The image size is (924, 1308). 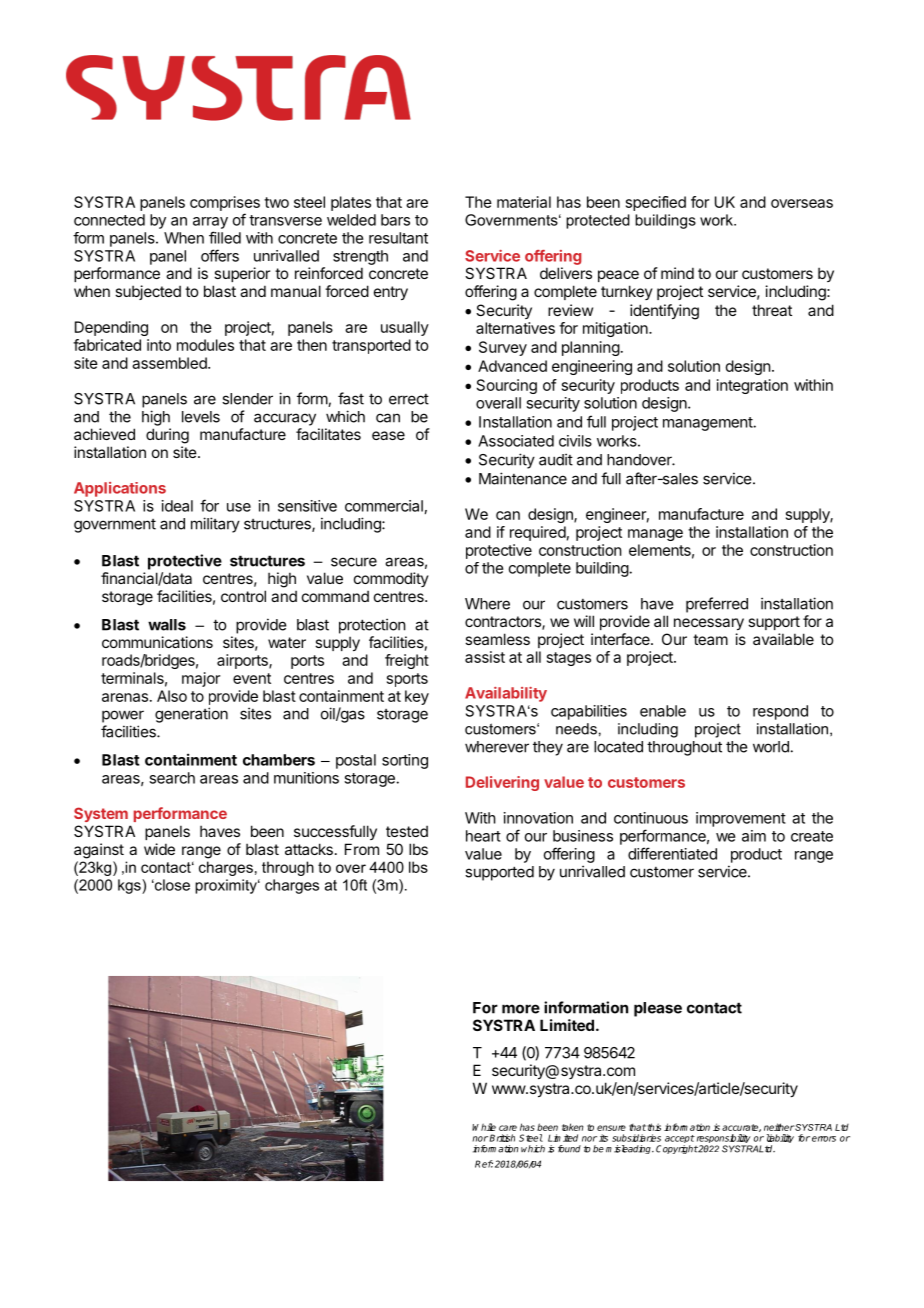 What do you see at coordinates (483, 836) in the screenshot?
I see `heart` at bounding box center [483, 836].
